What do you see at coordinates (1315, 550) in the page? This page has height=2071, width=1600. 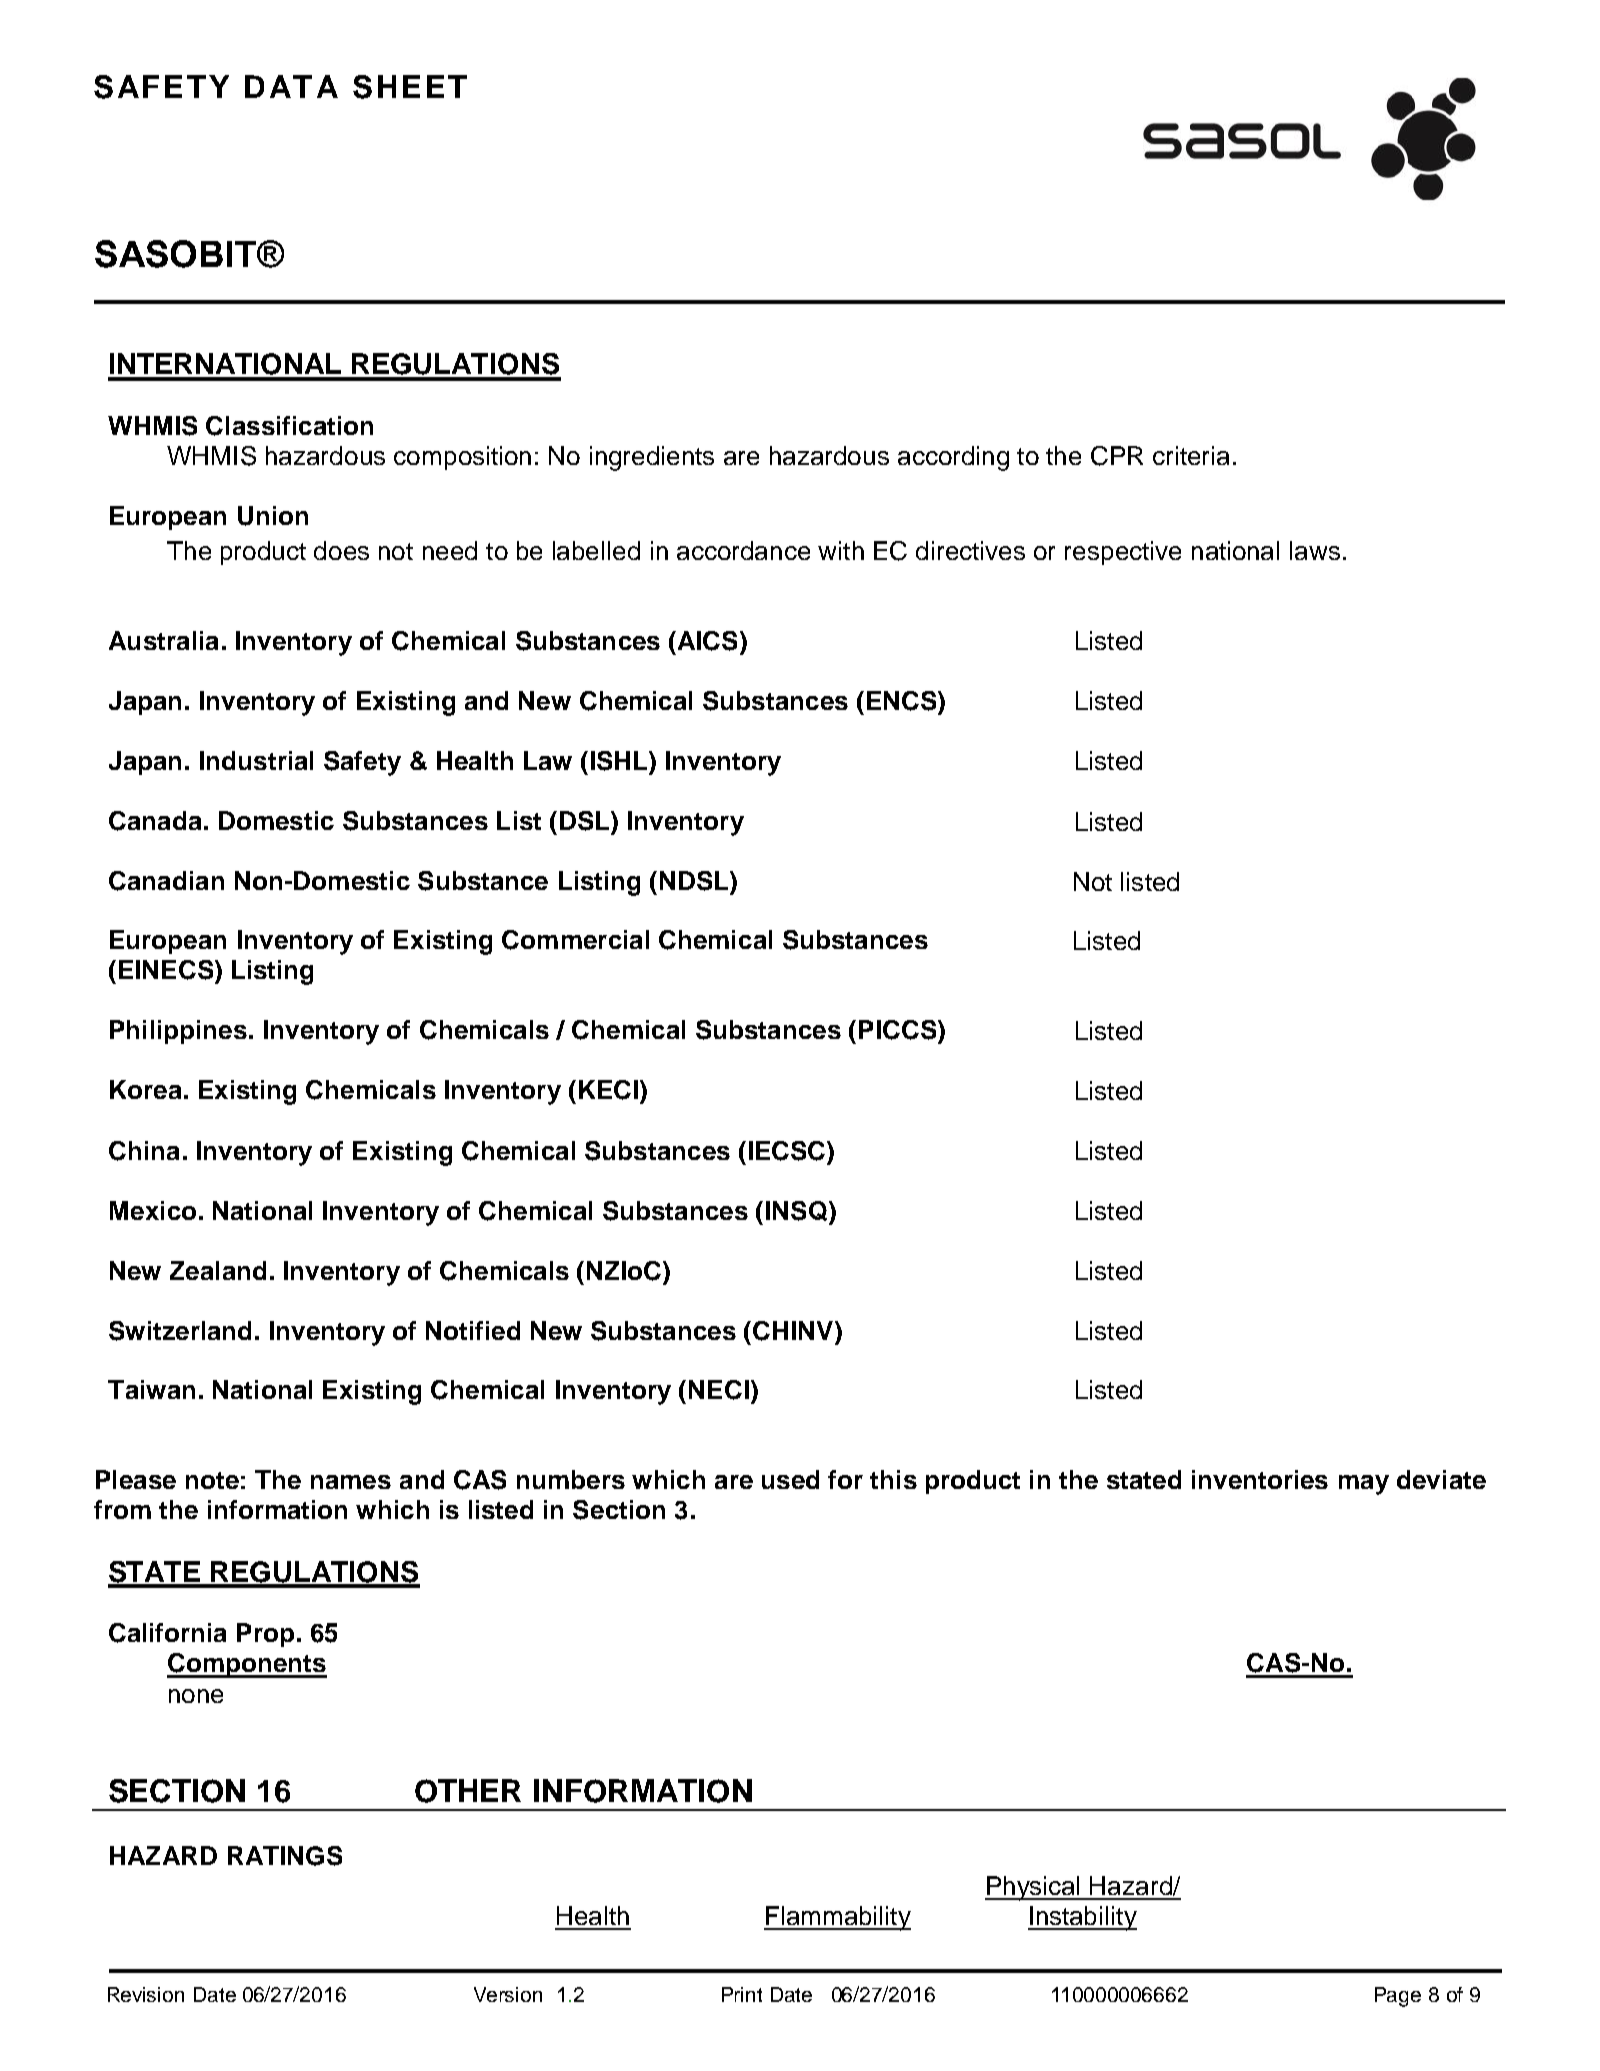 I see `laws` at bounding box center [1315, 550].
